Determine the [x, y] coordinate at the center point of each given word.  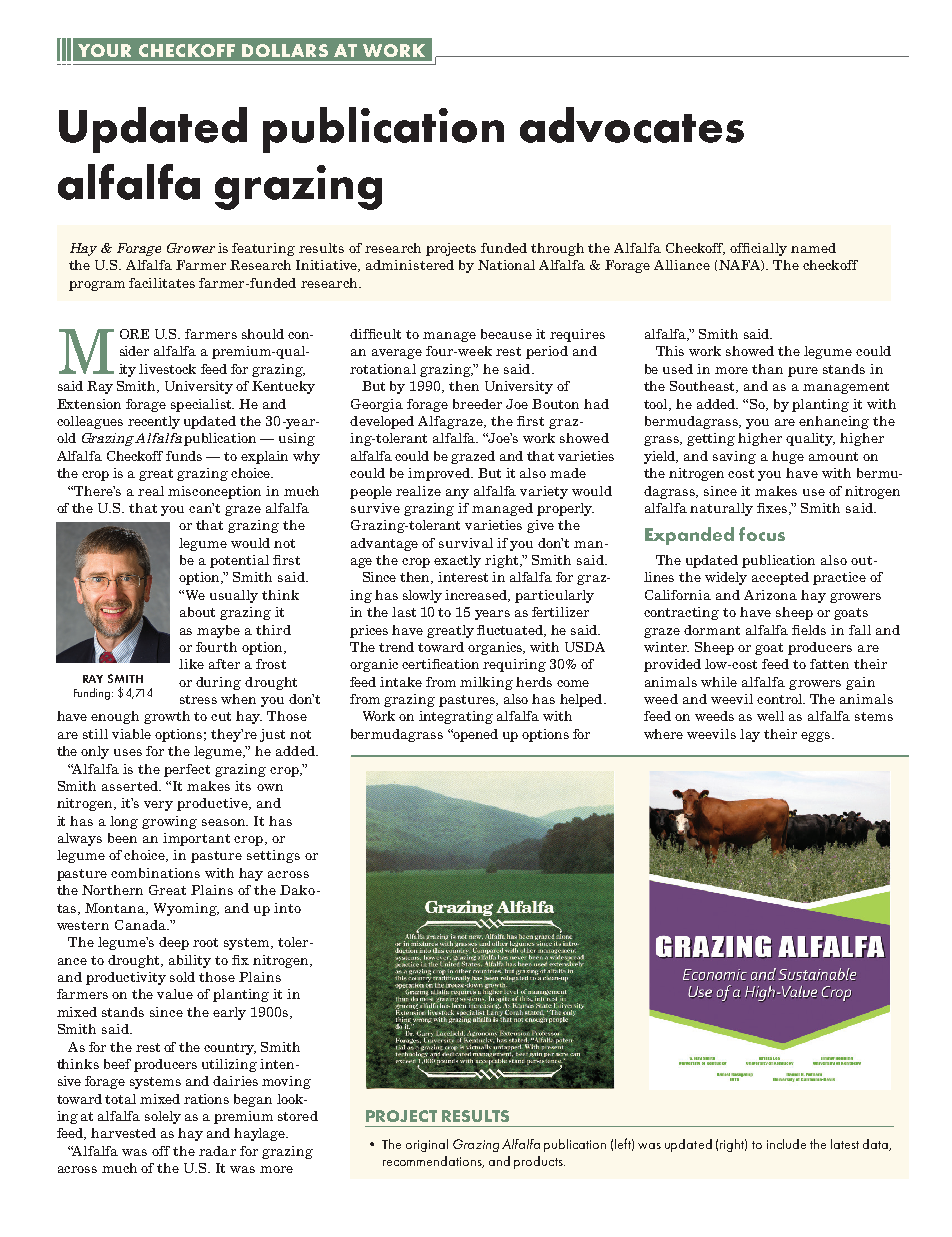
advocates [632, 125]
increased [477, 596]
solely [163, 1117]
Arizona [770, 595]
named [813, 248]
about [197, 612]
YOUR [104, 50]
